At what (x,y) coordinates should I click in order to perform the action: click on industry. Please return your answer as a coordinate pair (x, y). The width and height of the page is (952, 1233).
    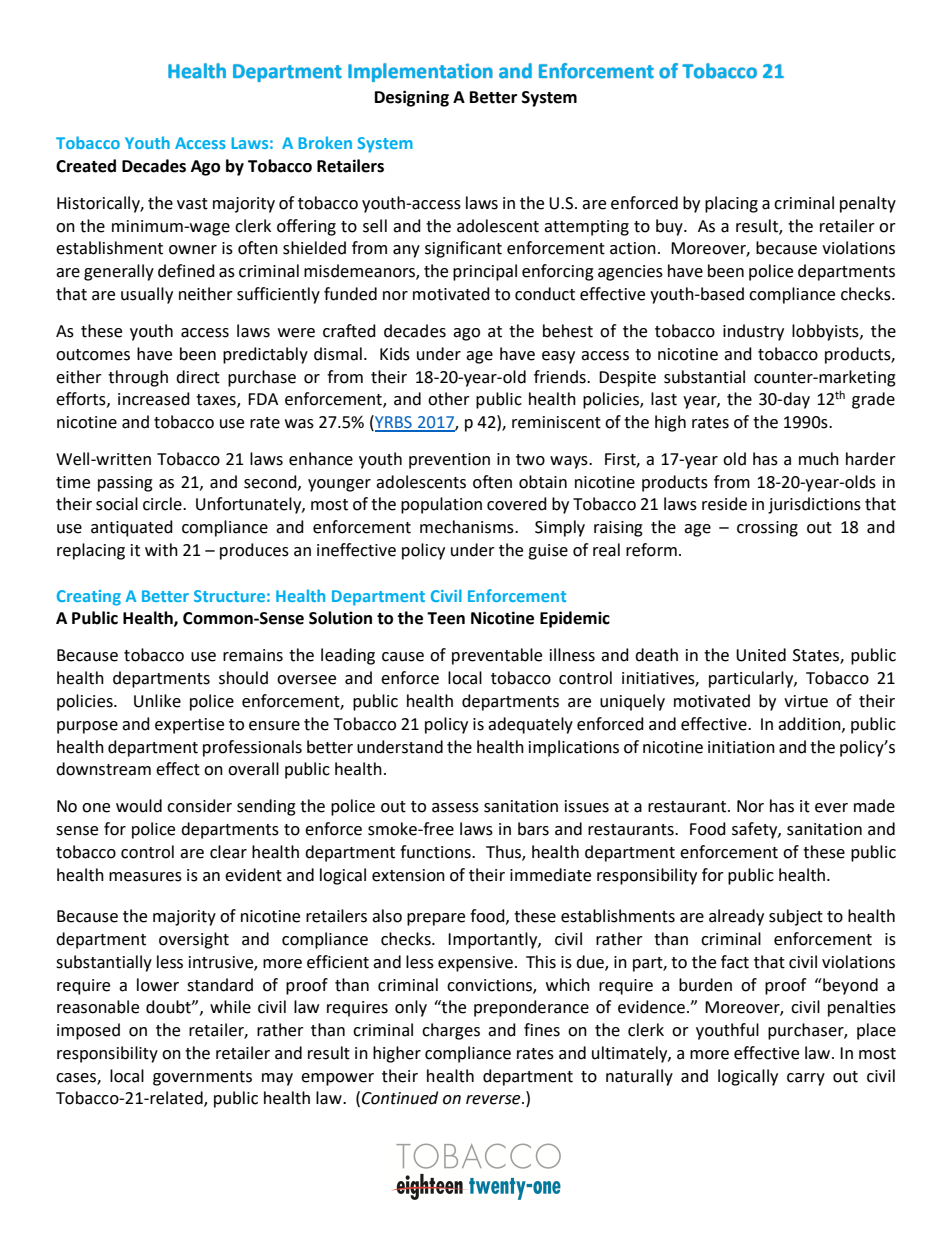
    Looking at the image, I should click on (753, 332).
